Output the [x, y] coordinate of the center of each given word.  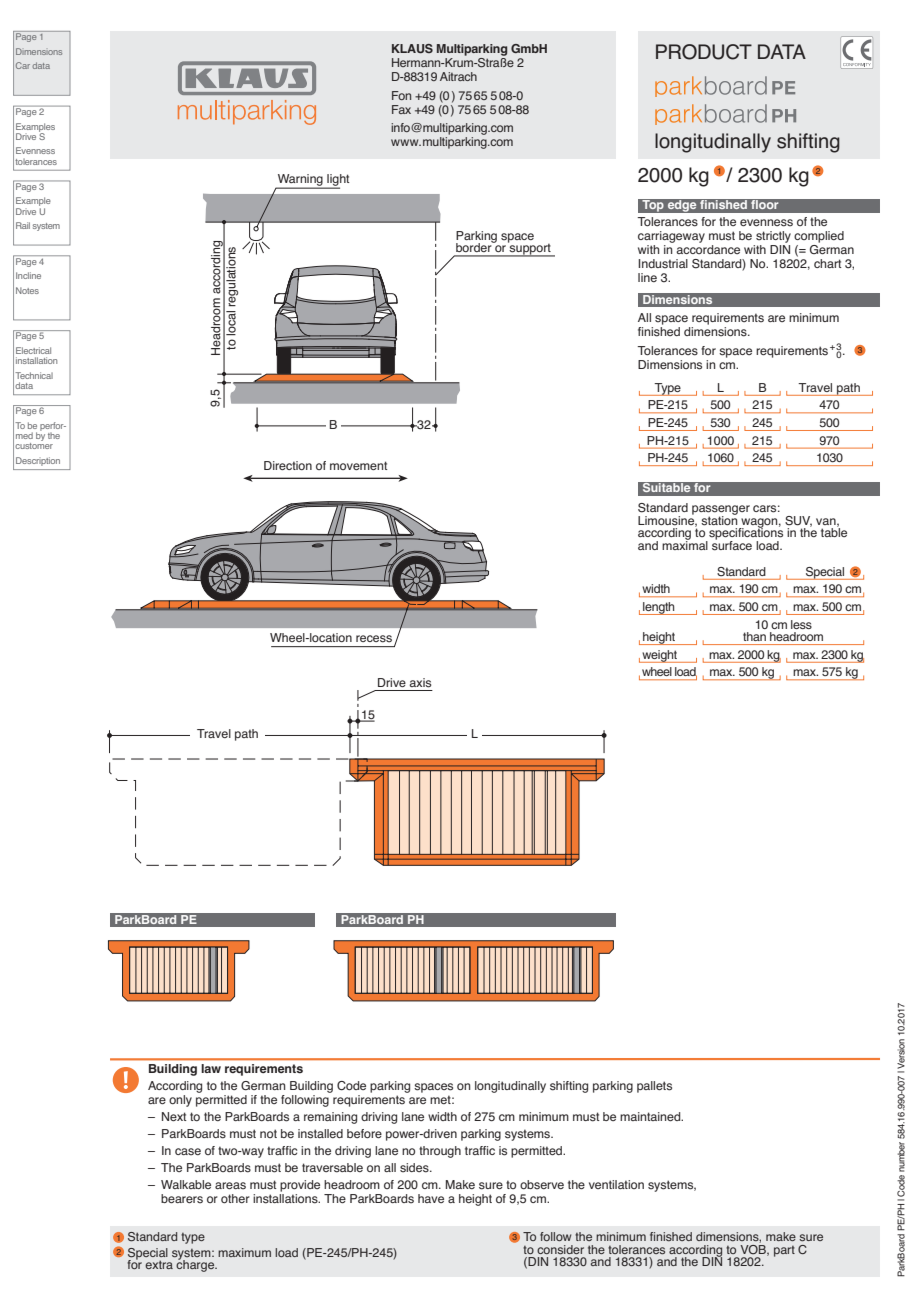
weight [659, 656]
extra [159, 1264]
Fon [401, 95]
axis [420, 683]
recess [374, 639]
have [431, 1198]
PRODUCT [704, 52]
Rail [23, 225]
